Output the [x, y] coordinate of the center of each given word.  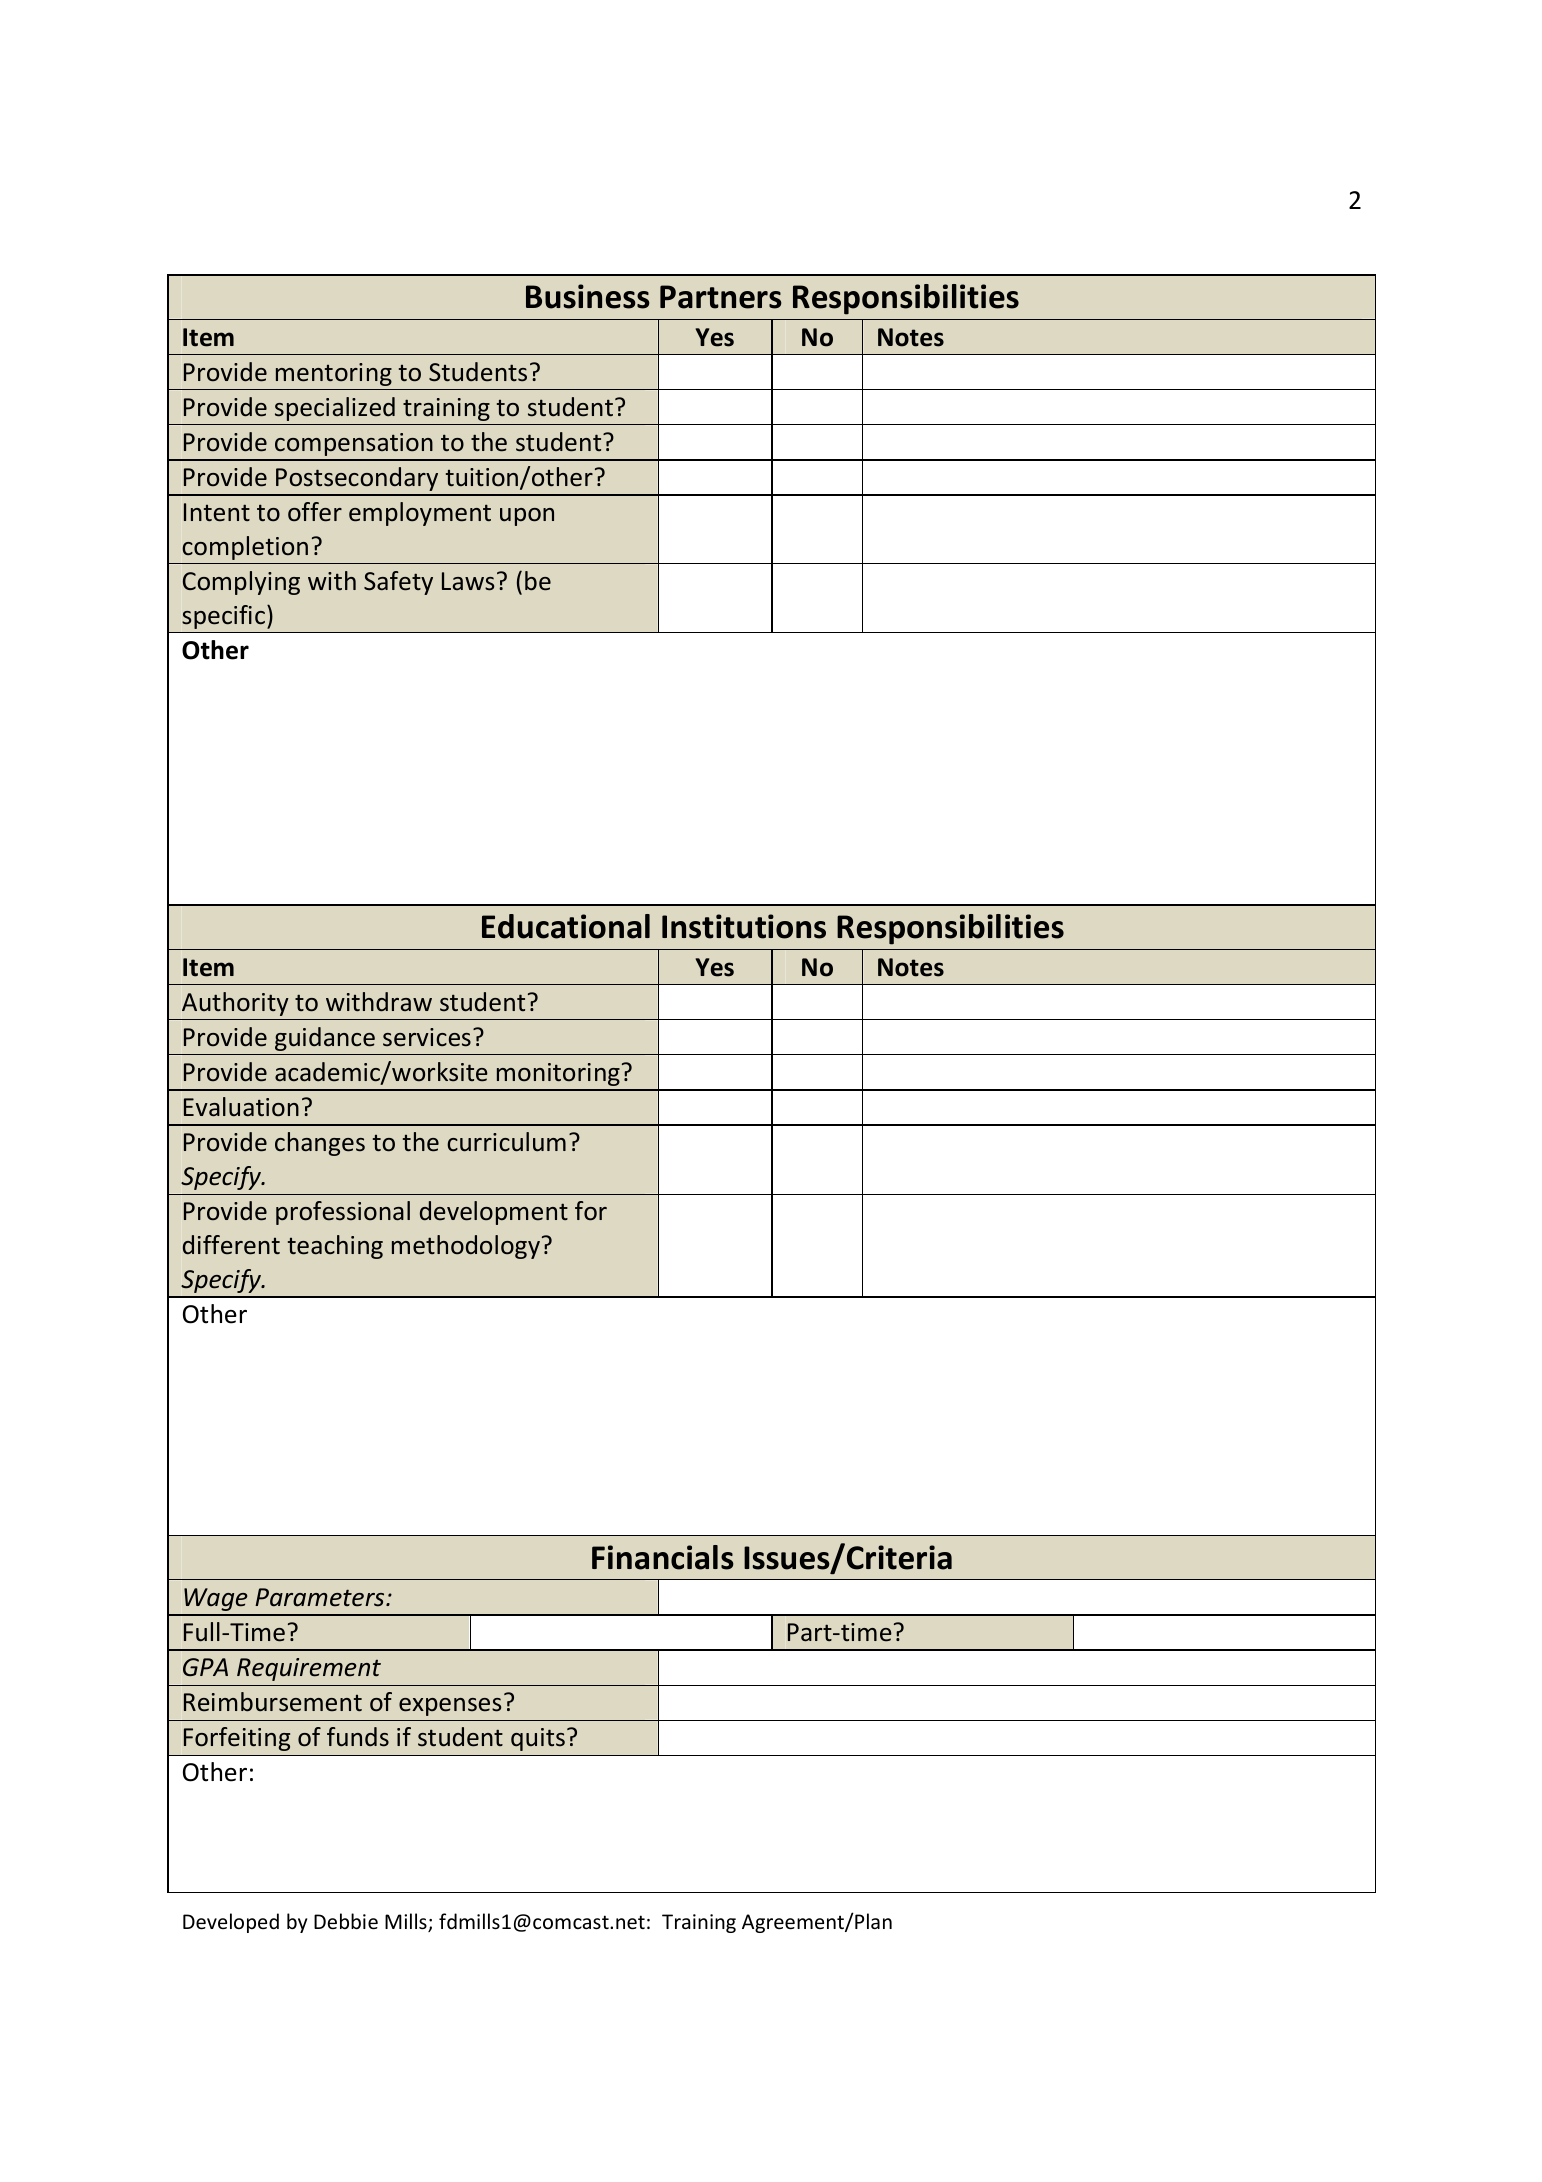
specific [223, 617]
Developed [231, 1923]
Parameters [321, 1597]
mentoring [334, 374]
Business [588, 296]
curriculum [506, 1142]
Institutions [744, 926]
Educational [566, 926]
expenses [450, 1707]
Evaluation [241, 1107]
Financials [663, 1557]
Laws [468, 581]
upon [527, 517]
